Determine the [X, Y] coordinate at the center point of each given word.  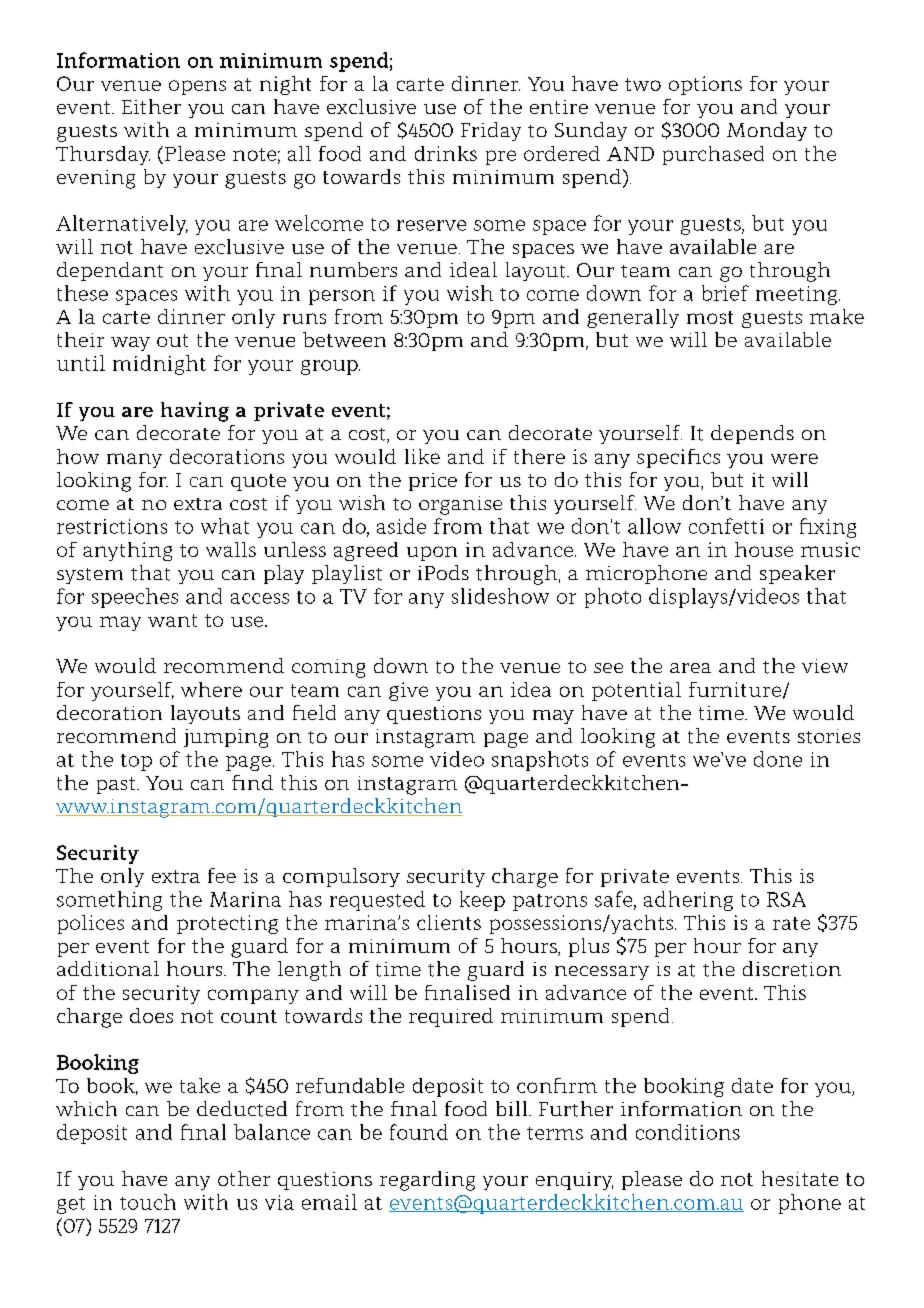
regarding [427, 1181]
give [408, 691]
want [172, 620]
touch [148, 1202]
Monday [767, 131]
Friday [491, 131]
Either [151, 106]
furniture [736, 690]
